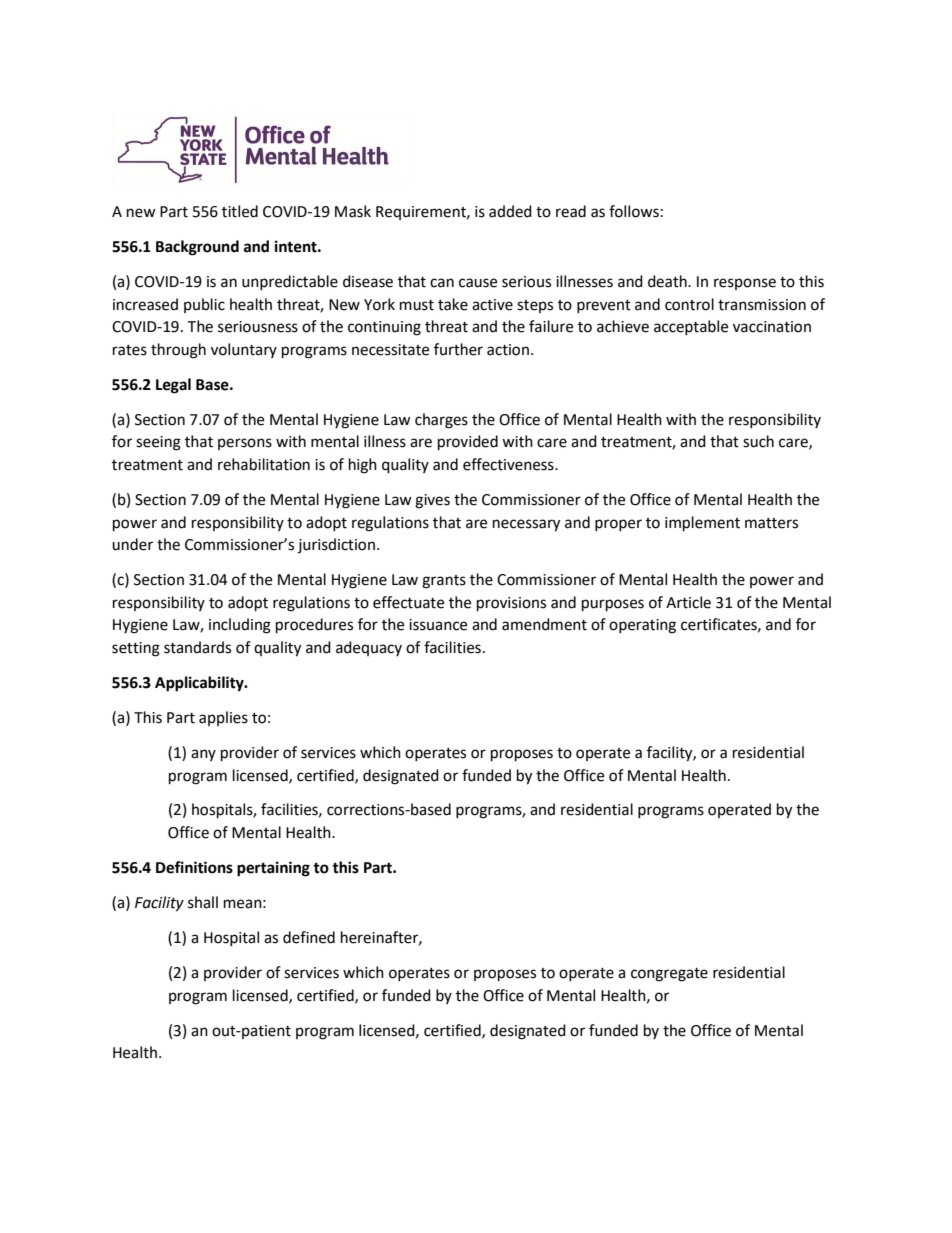 This document has width=952, height=1233. Describe the element at coordinates (197, 248) in the document. I see `Background` at that location.
